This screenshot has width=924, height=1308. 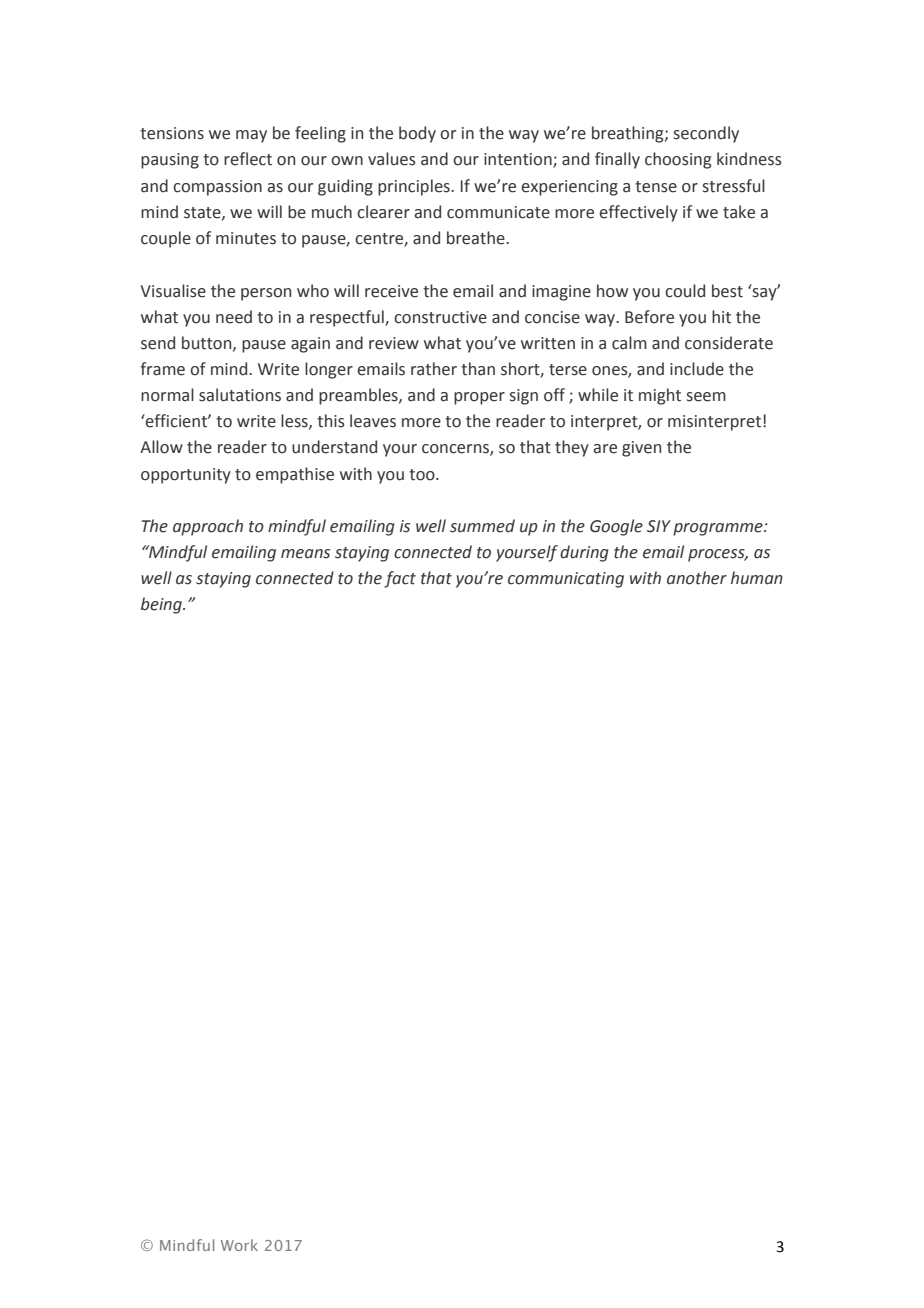 What do you see at coordinates (208, 527) in the screenshot?
I see `approach` at bounding box center [208, 527].
